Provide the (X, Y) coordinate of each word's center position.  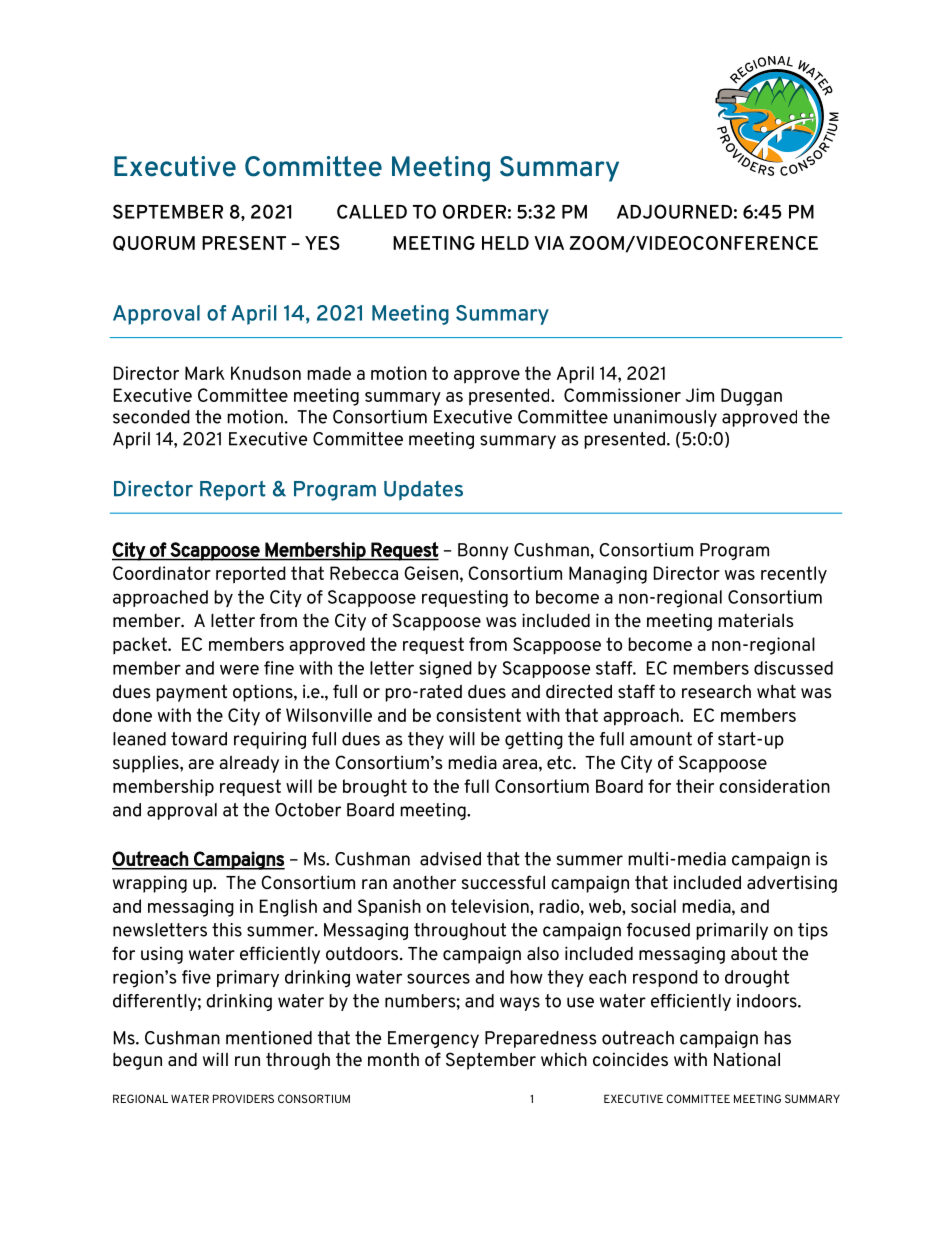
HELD (505, 243)
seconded (151, 417)
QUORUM (154, 243)
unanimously (665, 418)
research (716, 691)
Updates (423, 491)
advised (450, 859)
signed (445, 670)
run (247, 1061)
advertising (792, 884)
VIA (549, 243)
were (239, 669)
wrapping (150, 884)
